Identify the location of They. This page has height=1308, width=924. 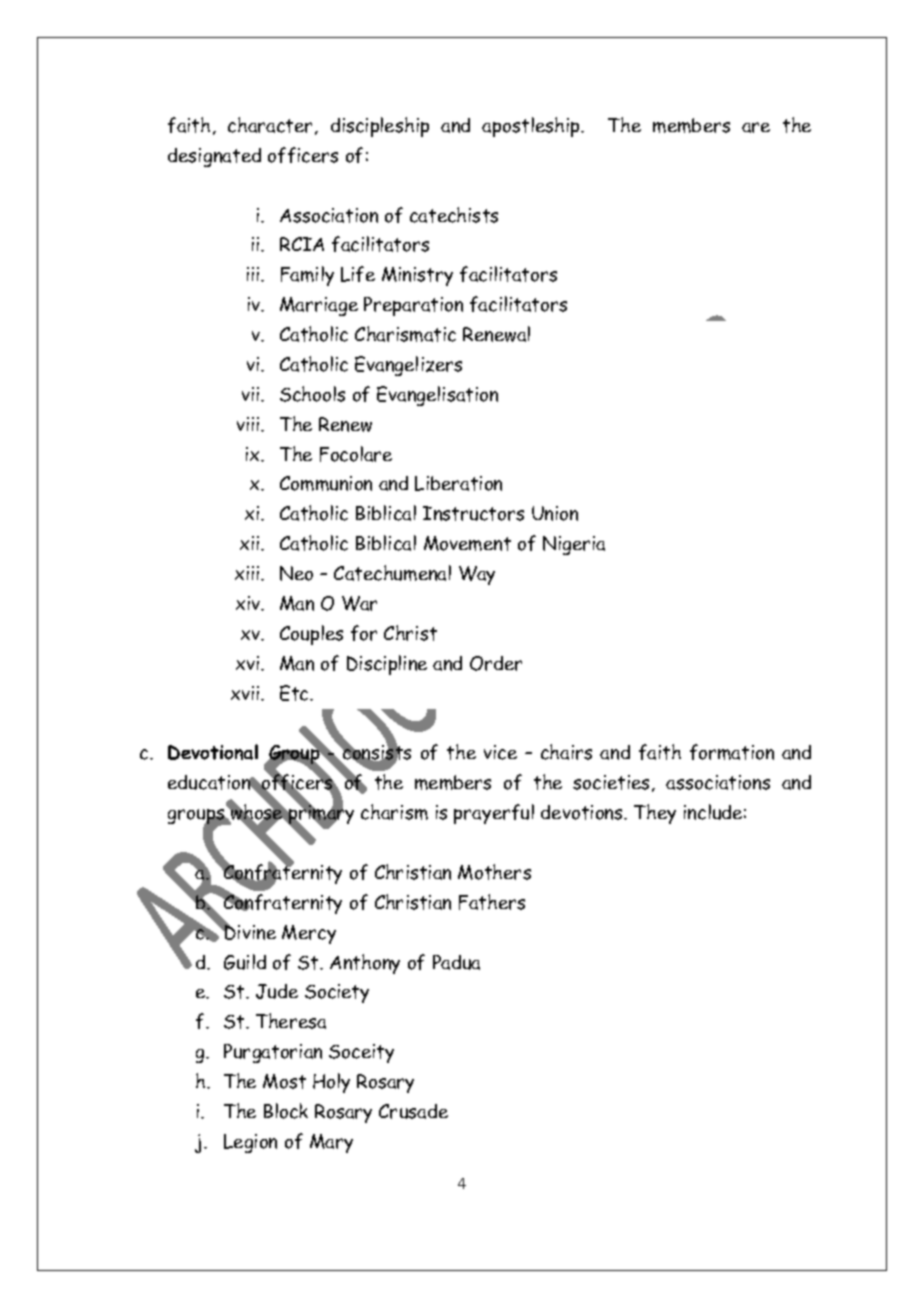
(655, 814).
